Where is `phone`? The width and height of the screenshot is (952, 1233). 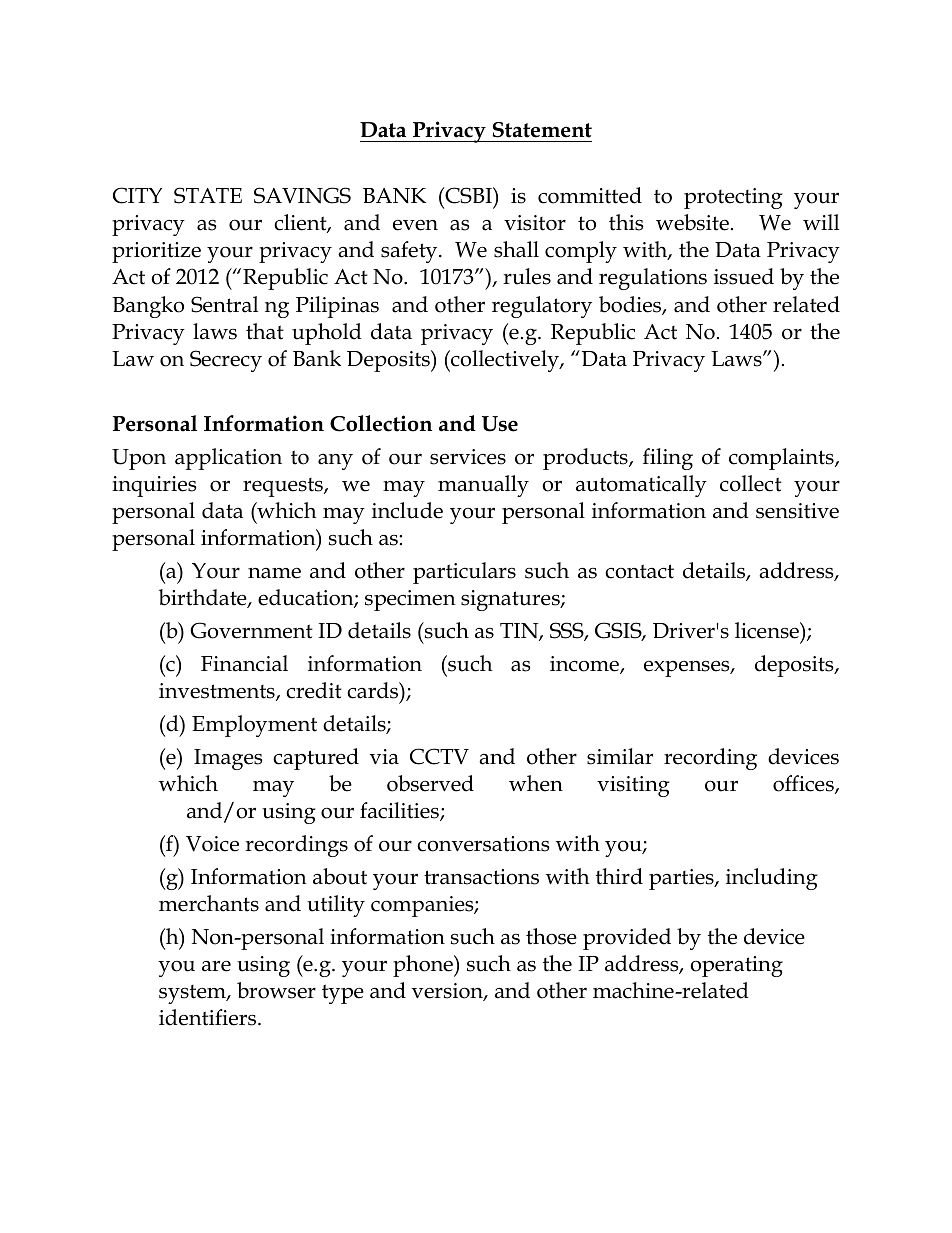
phone is located at coordinates (424, 966).
